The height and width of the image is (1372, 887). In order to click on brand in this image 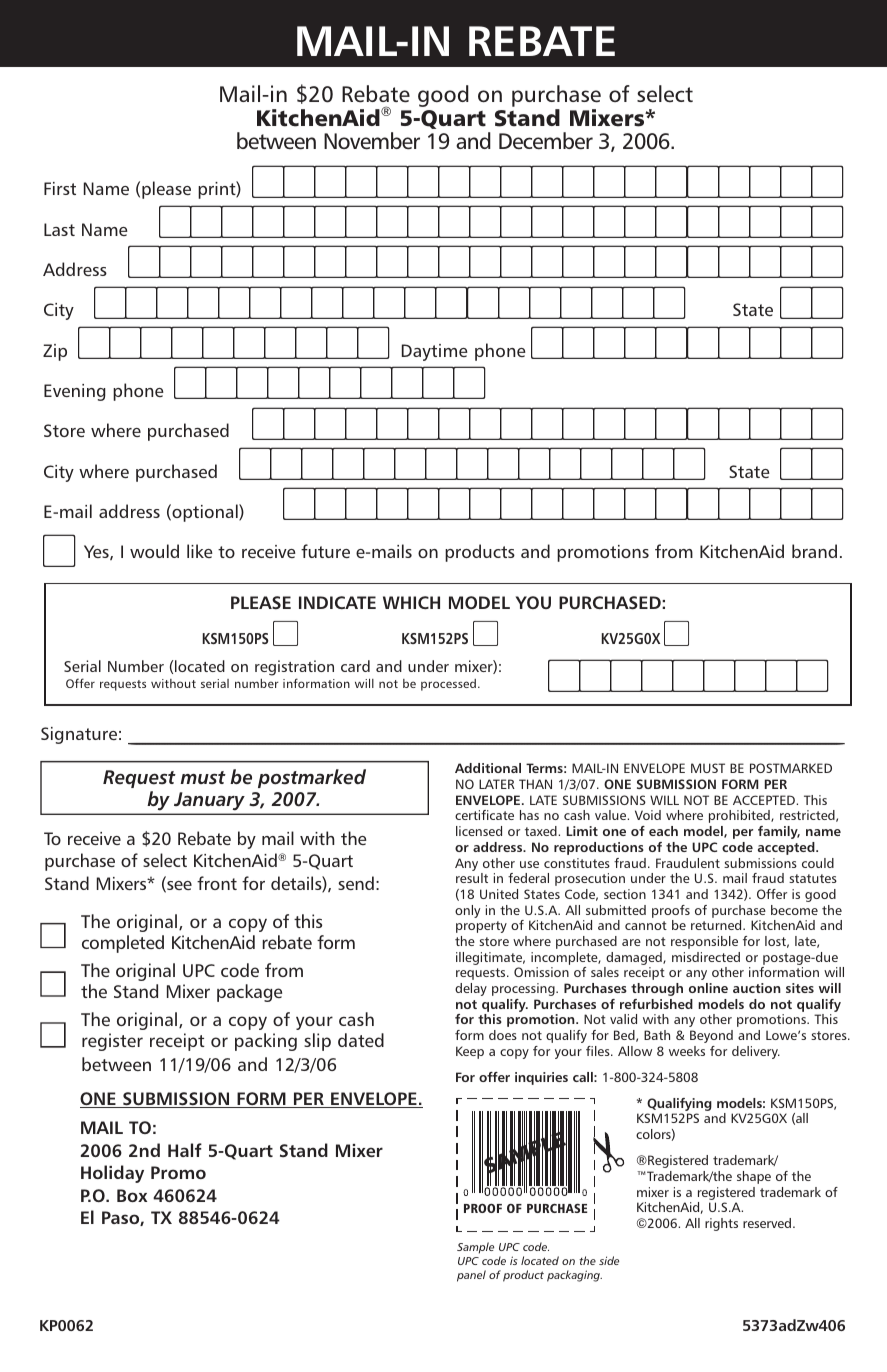, I will do `click(814, 551)`.
